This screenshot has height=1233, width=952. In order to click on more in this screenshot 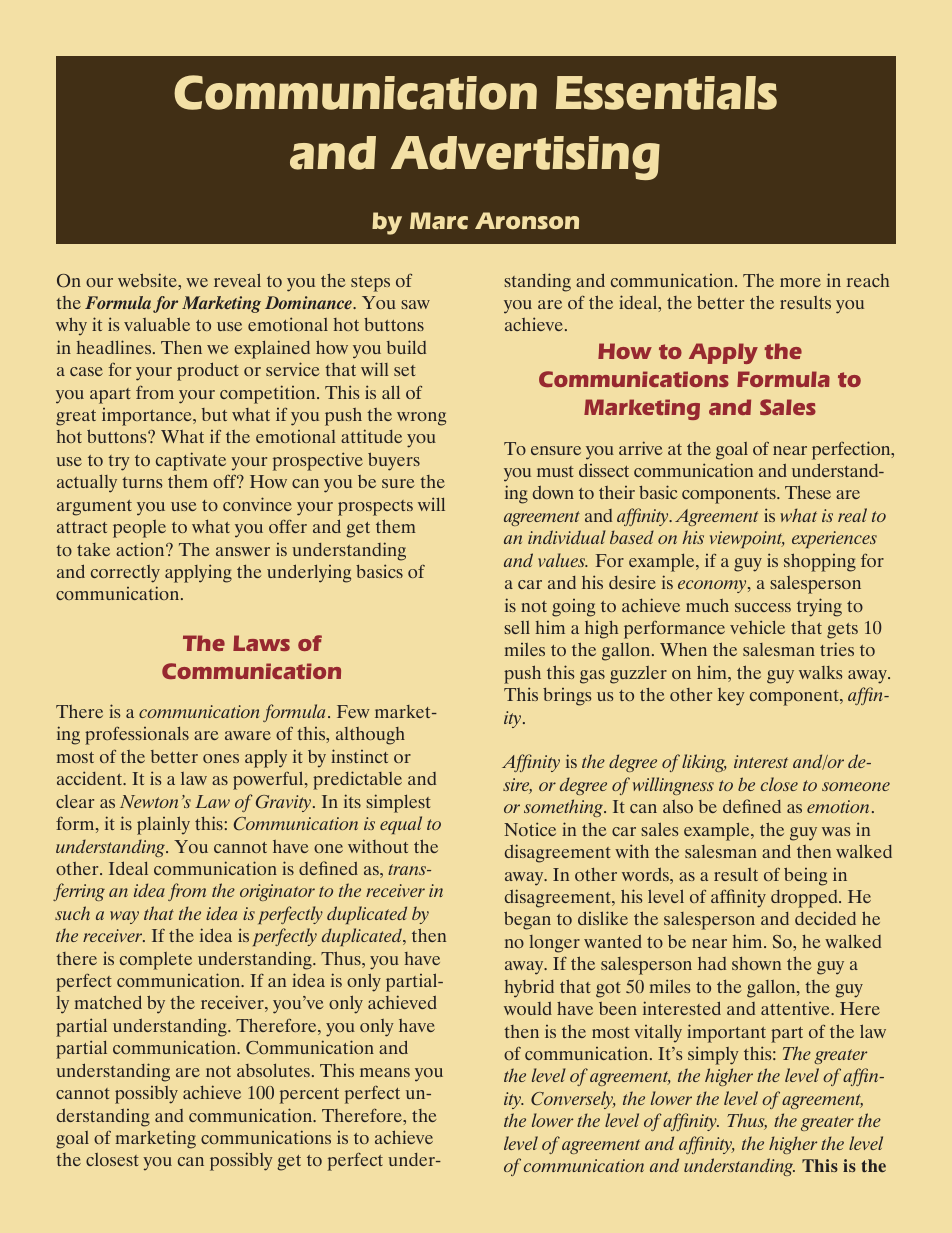, I will do `click(800, 282)`.
